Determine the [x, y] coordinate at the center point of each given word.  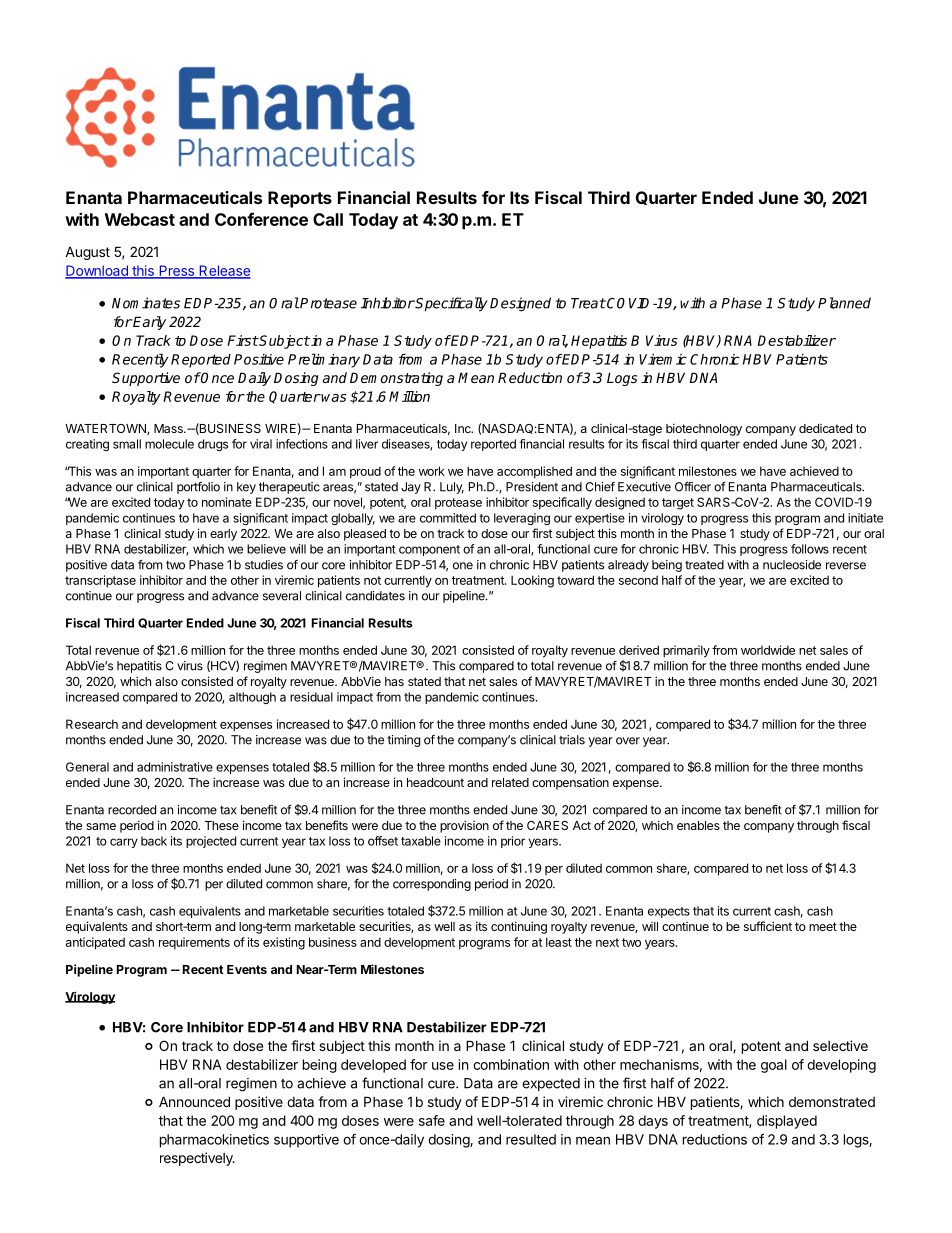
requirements [194, 943]
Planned [844, 303]
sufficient [768, 926]
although [252, 698]
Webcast [140, 219]
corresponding [432, 885]
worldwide [768, 650]
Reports [300, 199]
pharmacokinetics [214, 1141]
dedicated [825, 428]
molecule [169, 444]
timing [403, 741]
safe [432, 1120]
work [432, 471]
